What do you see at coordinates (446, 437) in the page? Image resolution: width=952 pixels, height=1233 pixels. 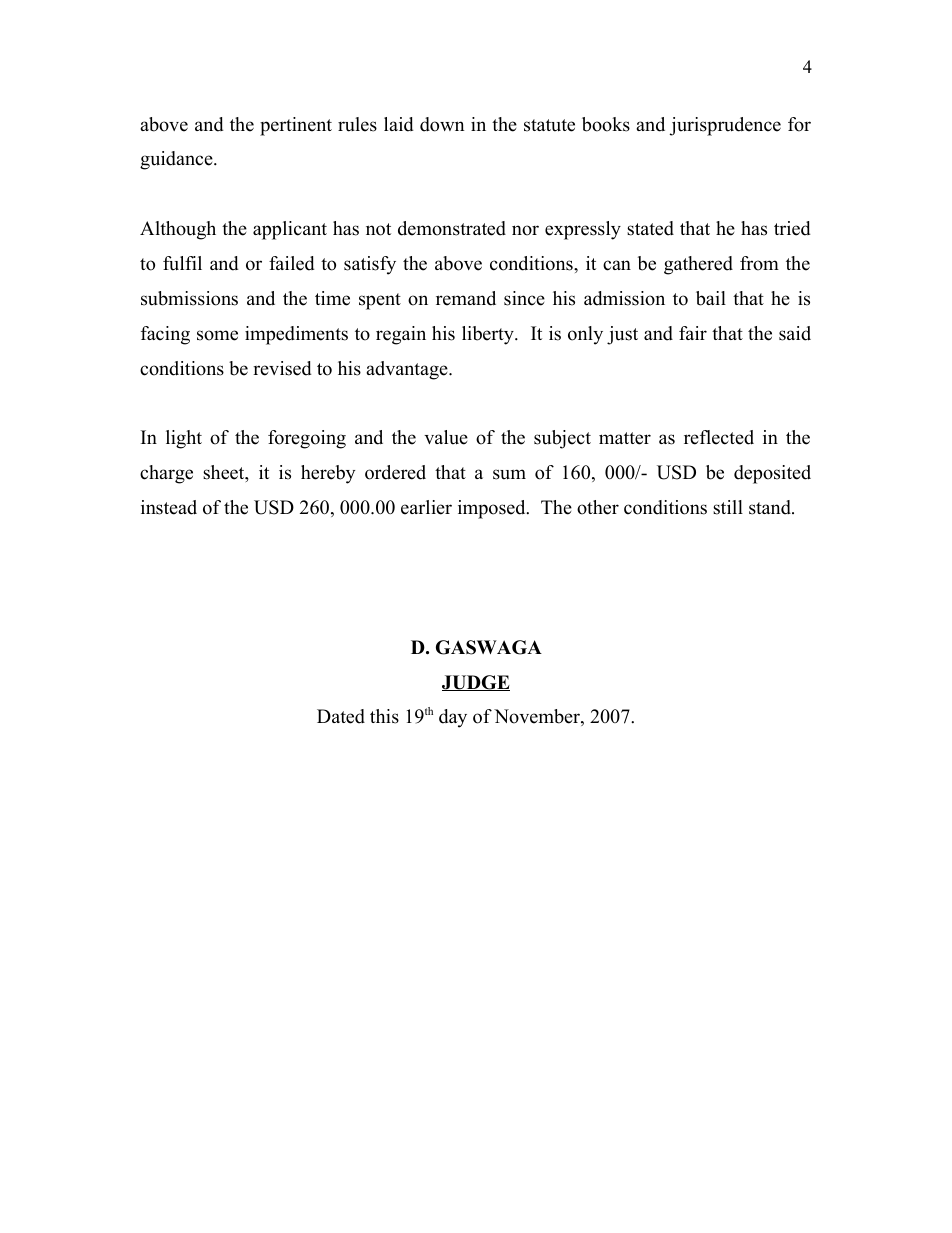 I see `value` at bounding box center [446, 437].
